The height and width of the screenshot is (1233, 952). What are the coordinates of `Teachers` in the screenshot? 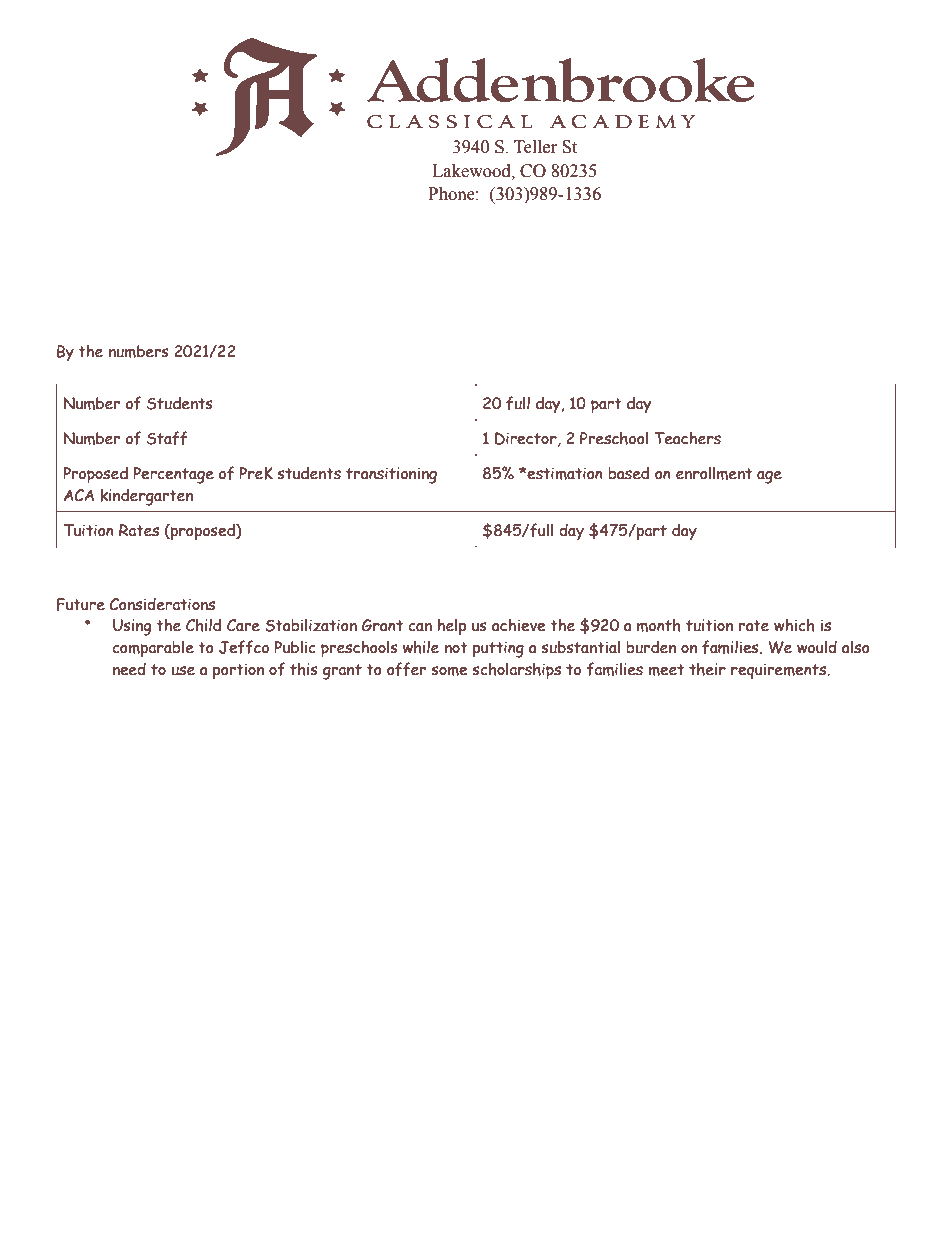 It's located at (687, 438).
